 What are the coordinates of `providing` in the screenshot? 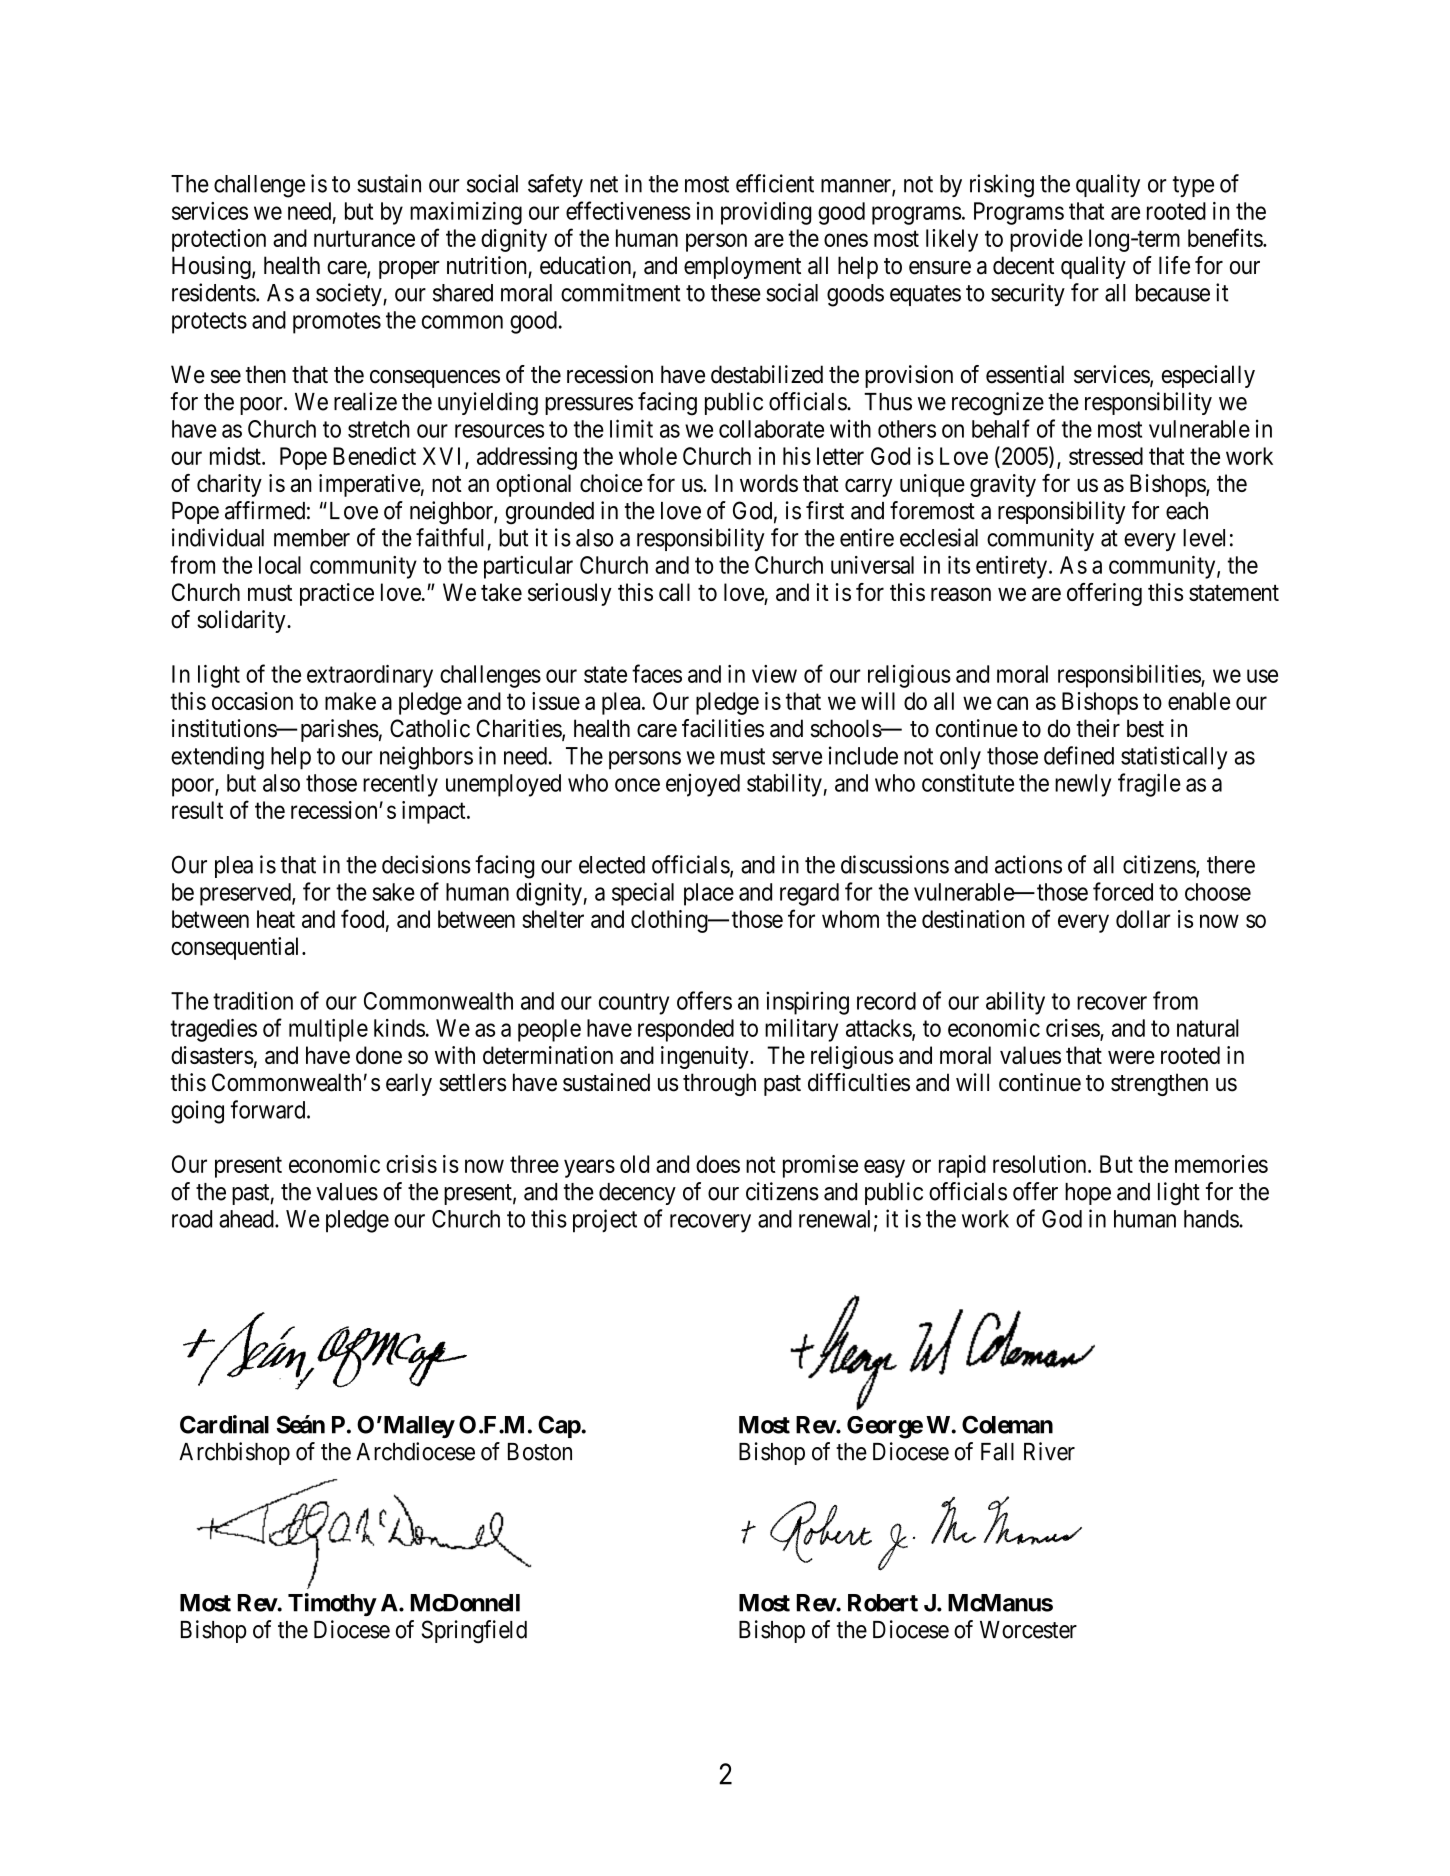 It's located at (766, 213).
